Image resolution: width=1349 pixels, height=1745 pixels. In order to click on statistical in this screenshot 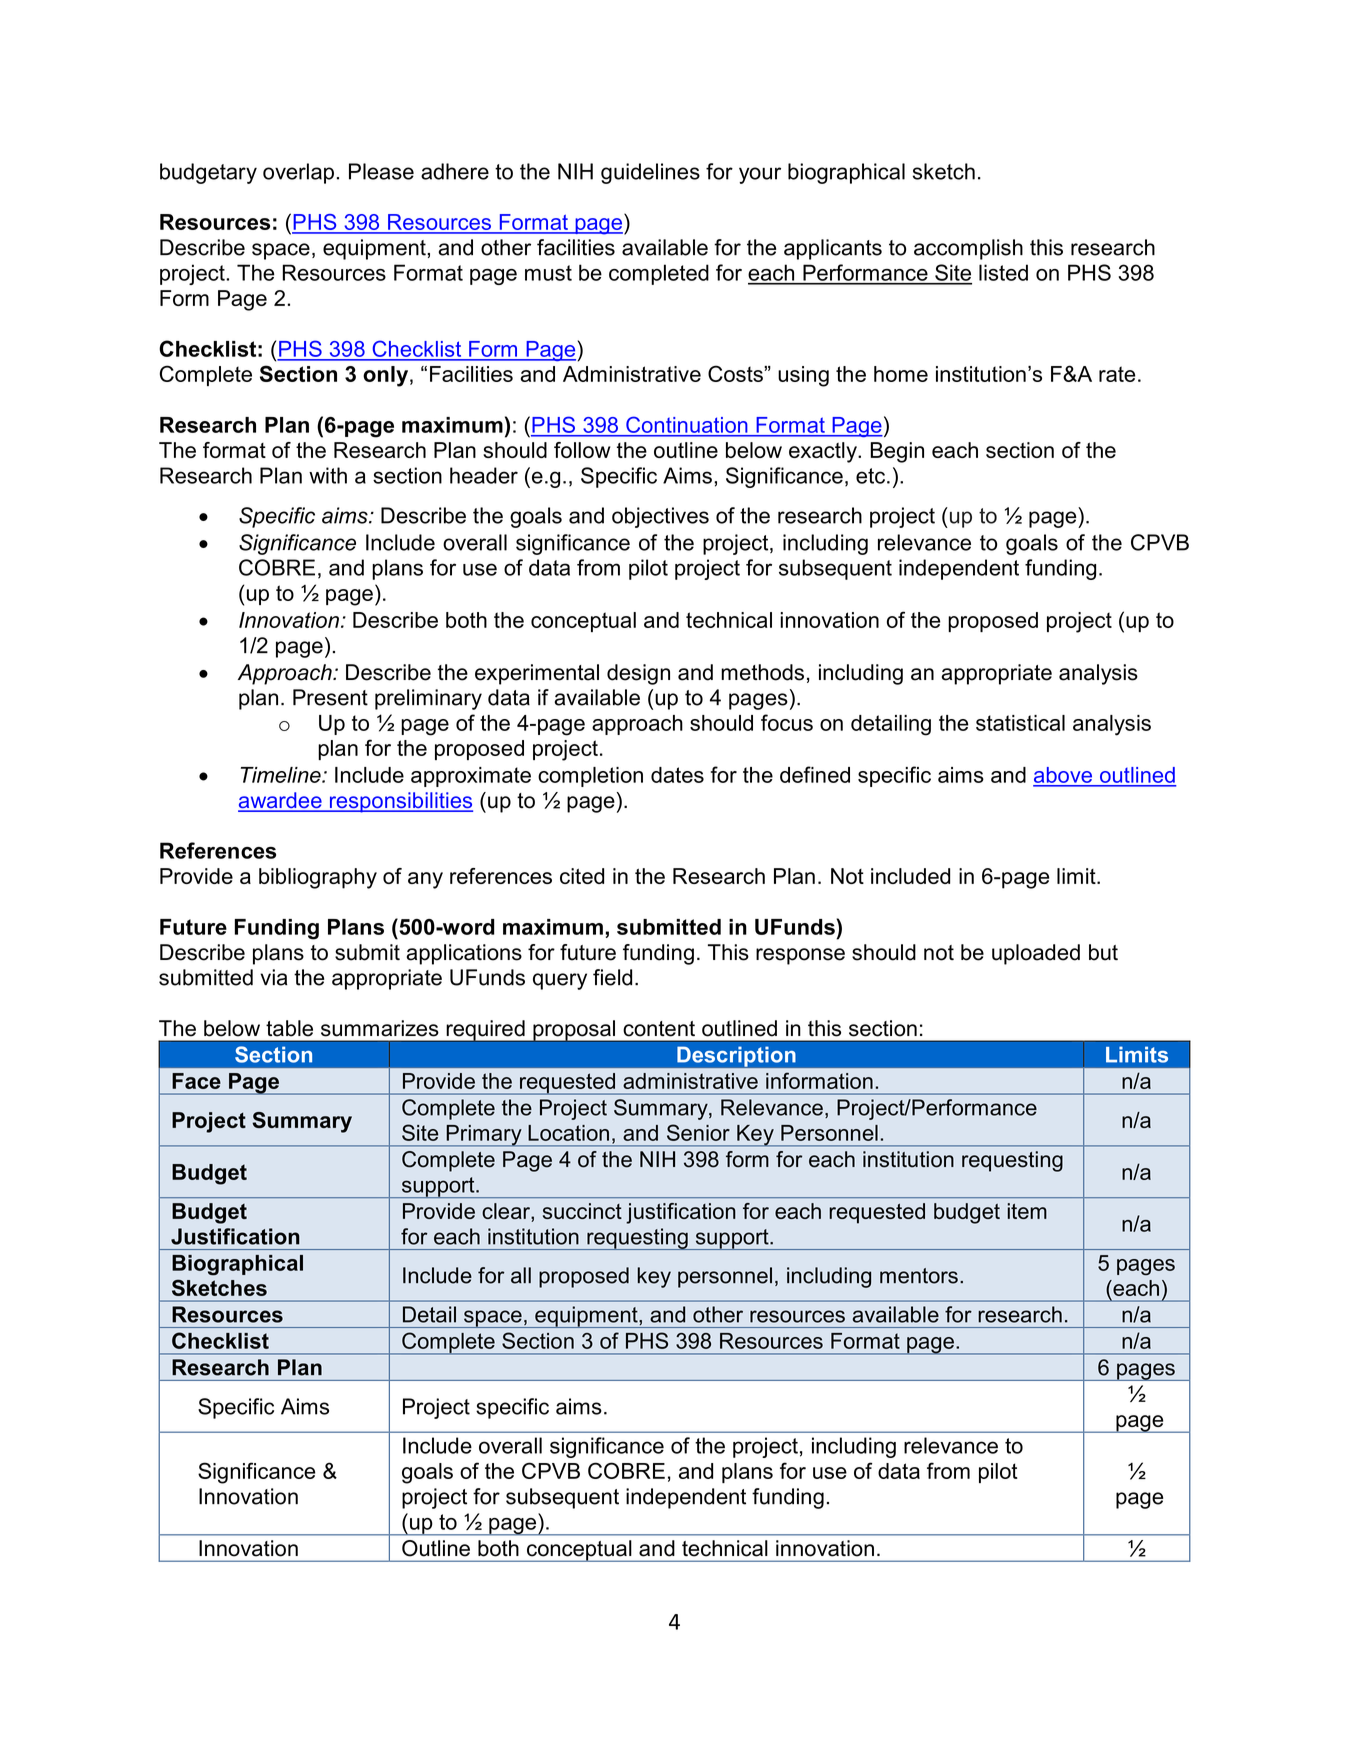, I will do `click(1020, 723)`.
